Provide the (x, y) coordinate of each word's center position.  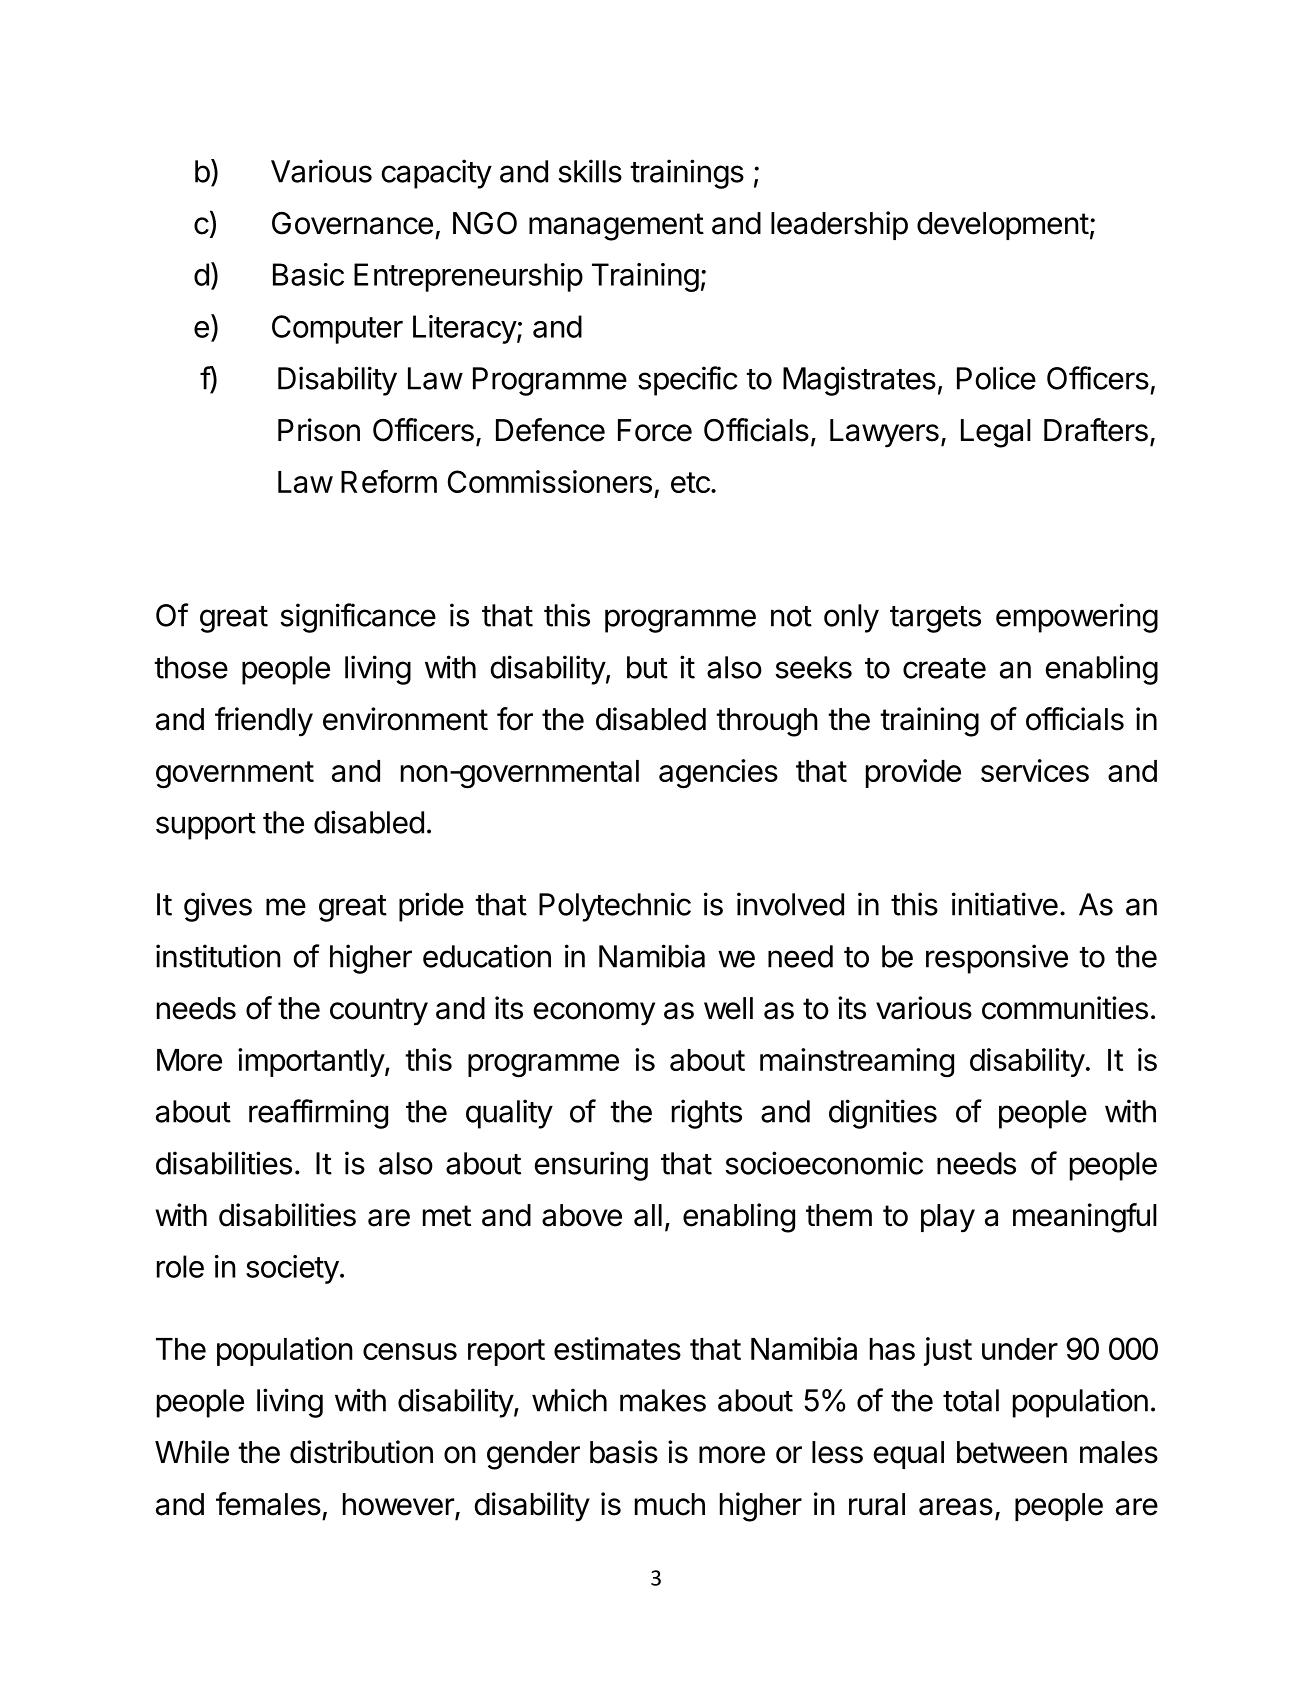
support (206, 826)
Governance (352, 223)
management (616, 227)
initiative (1005, 904)
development (1003, 226)
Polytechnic (615, 907)
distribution (361, 1452)
